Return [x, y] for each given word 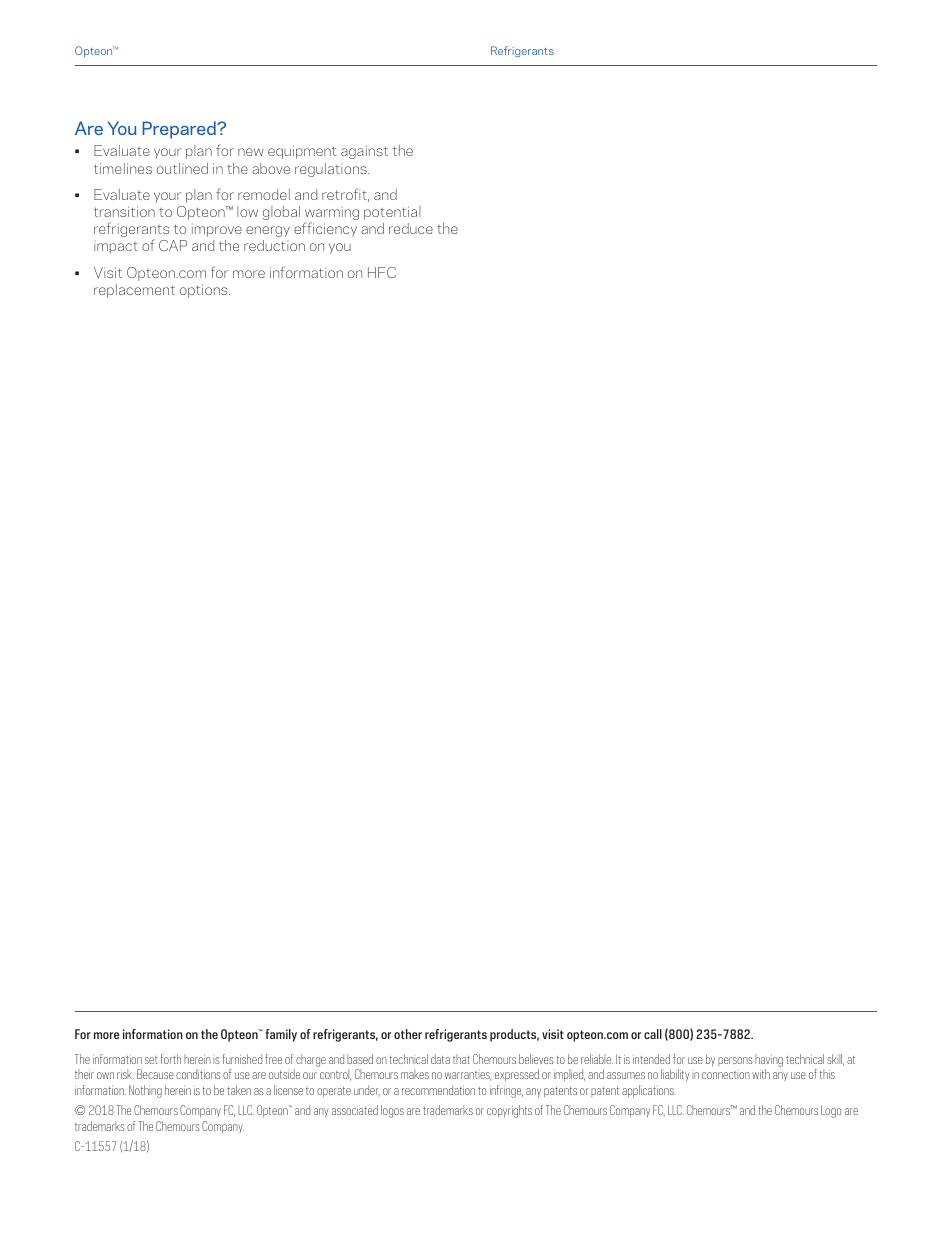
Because [155, 1074]
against [364, 152]
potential [392, 213]
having [769, 1060]
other [408, 1034]
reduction [274, 245]
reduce [411, 228]
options [205, 291]
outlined [182, 168]
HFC [382, 272]
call [653, 1034]
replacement [134, 291]
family [281, 1035]
